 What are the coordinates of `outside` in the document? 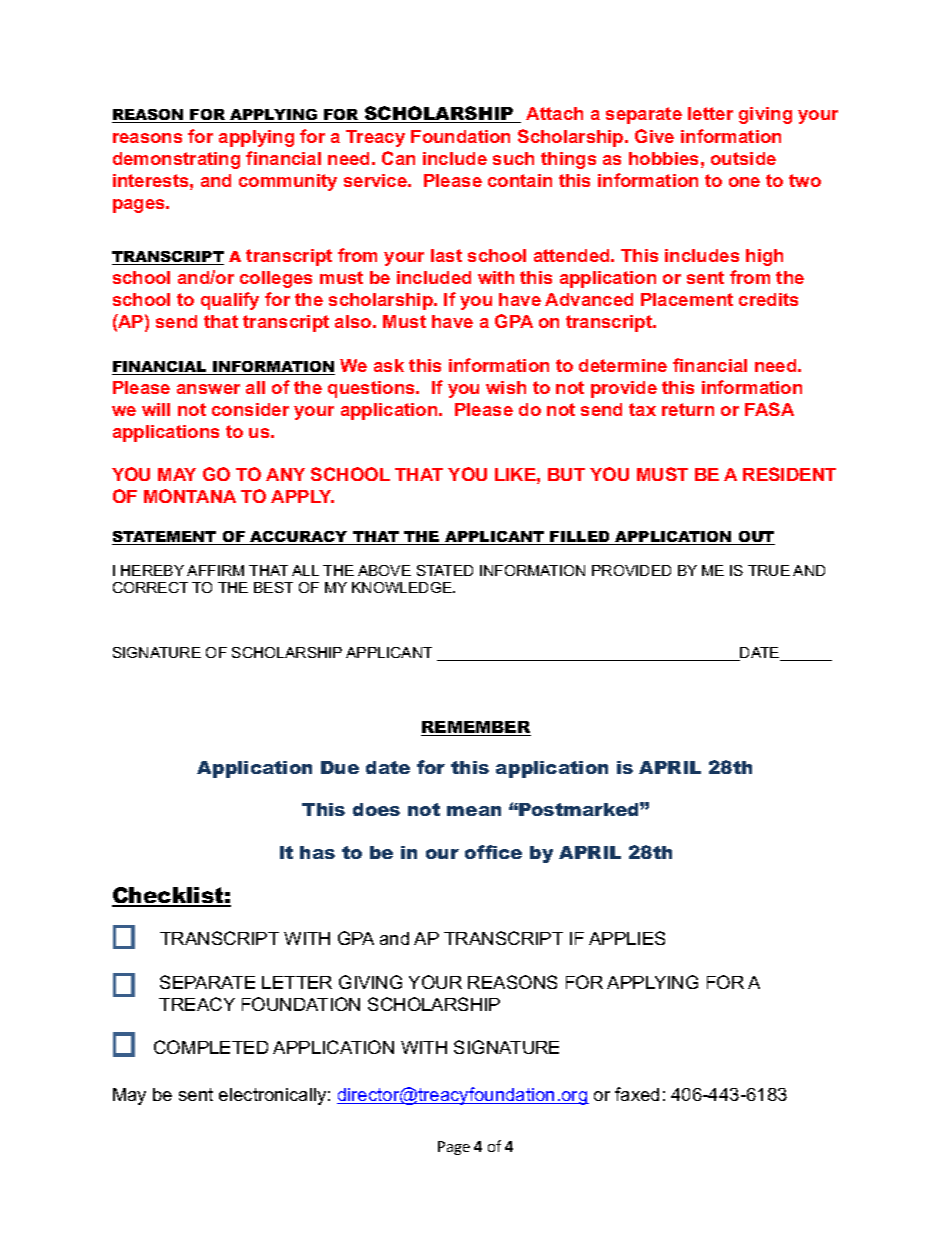 It's located at (743, 158).
